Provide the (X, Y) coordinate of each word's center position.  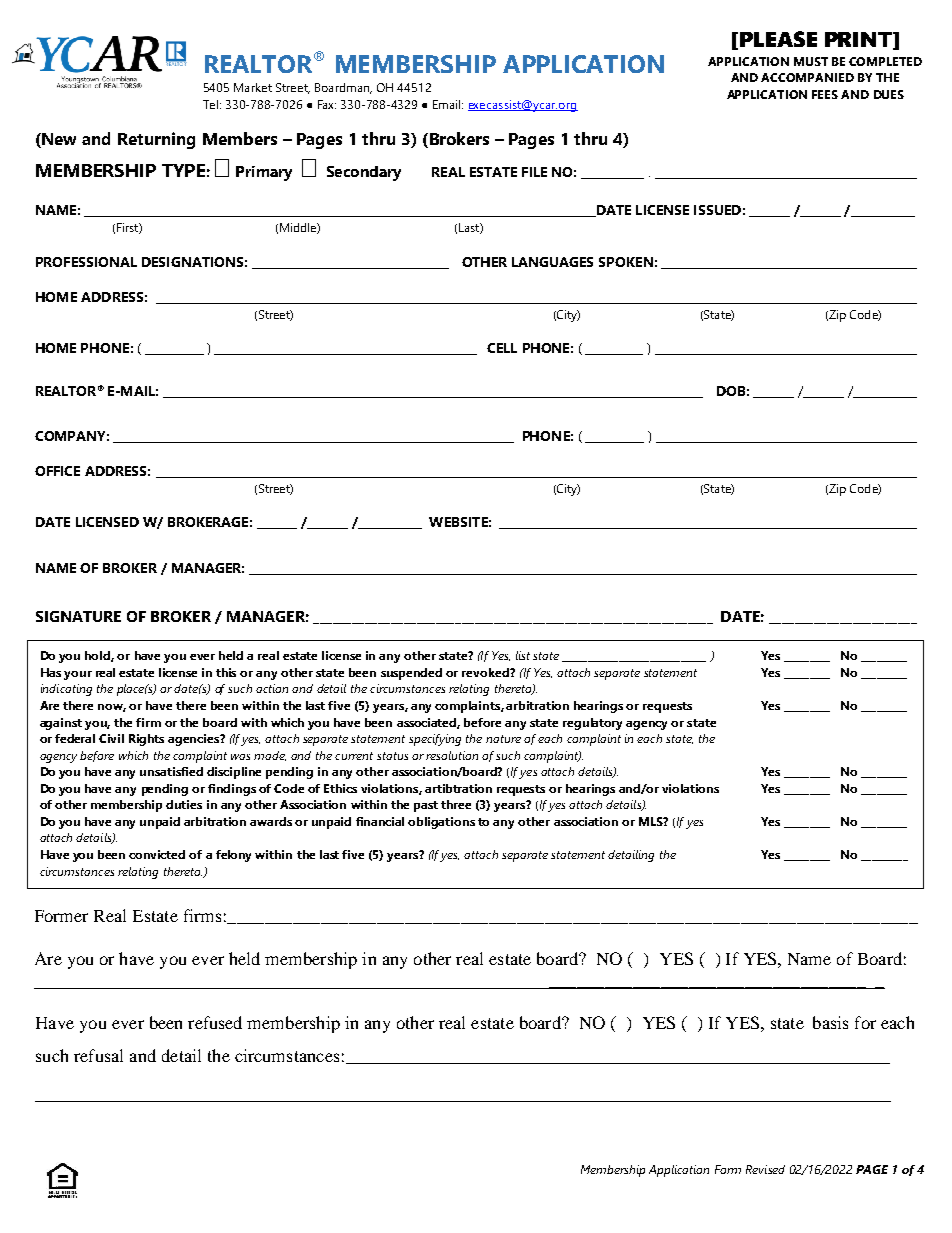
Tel (212, 104)
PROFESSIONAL (86, 262)
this (226, 672)
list (523, 655)
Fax (327, 104)
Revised (765, 1169)
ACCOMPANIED (807, 77)
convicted (157, 854)
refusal (98, 1055)
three (456, 804)
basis (830, 1022)
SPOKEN (626, 262)
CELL (502, 348)
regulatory (595, 724)
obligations (441, 823)
